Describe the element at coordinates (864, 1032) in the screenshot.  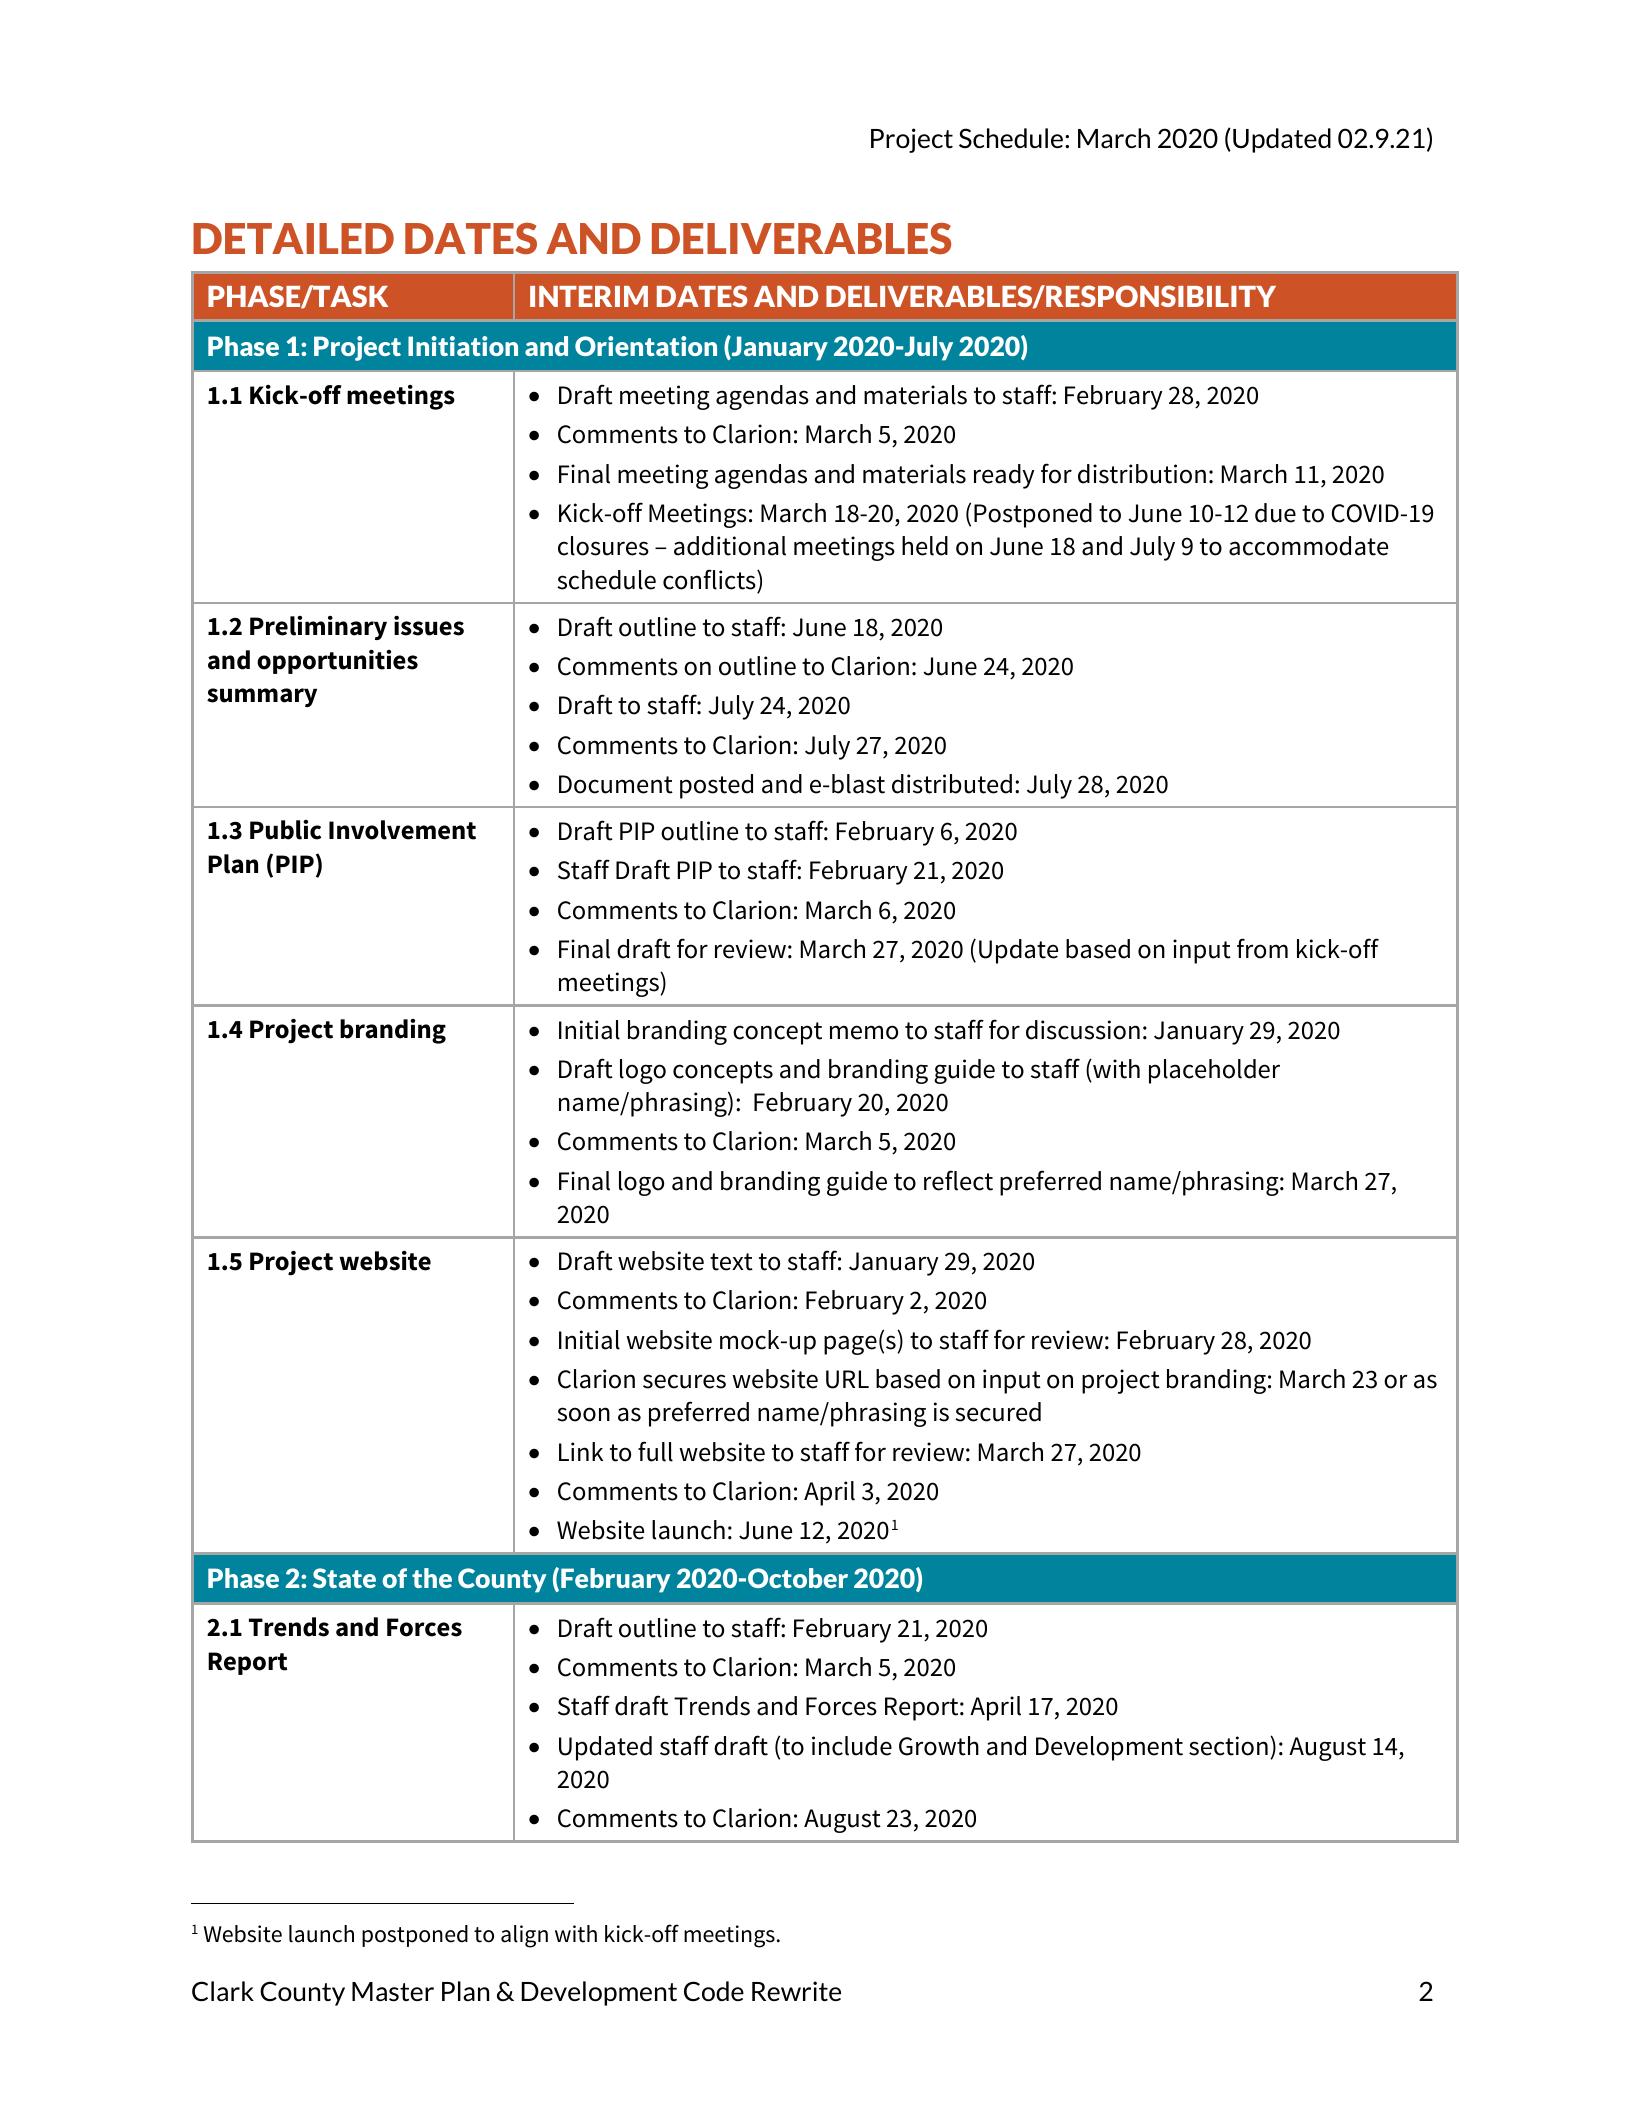
I see `memo` at that location.
